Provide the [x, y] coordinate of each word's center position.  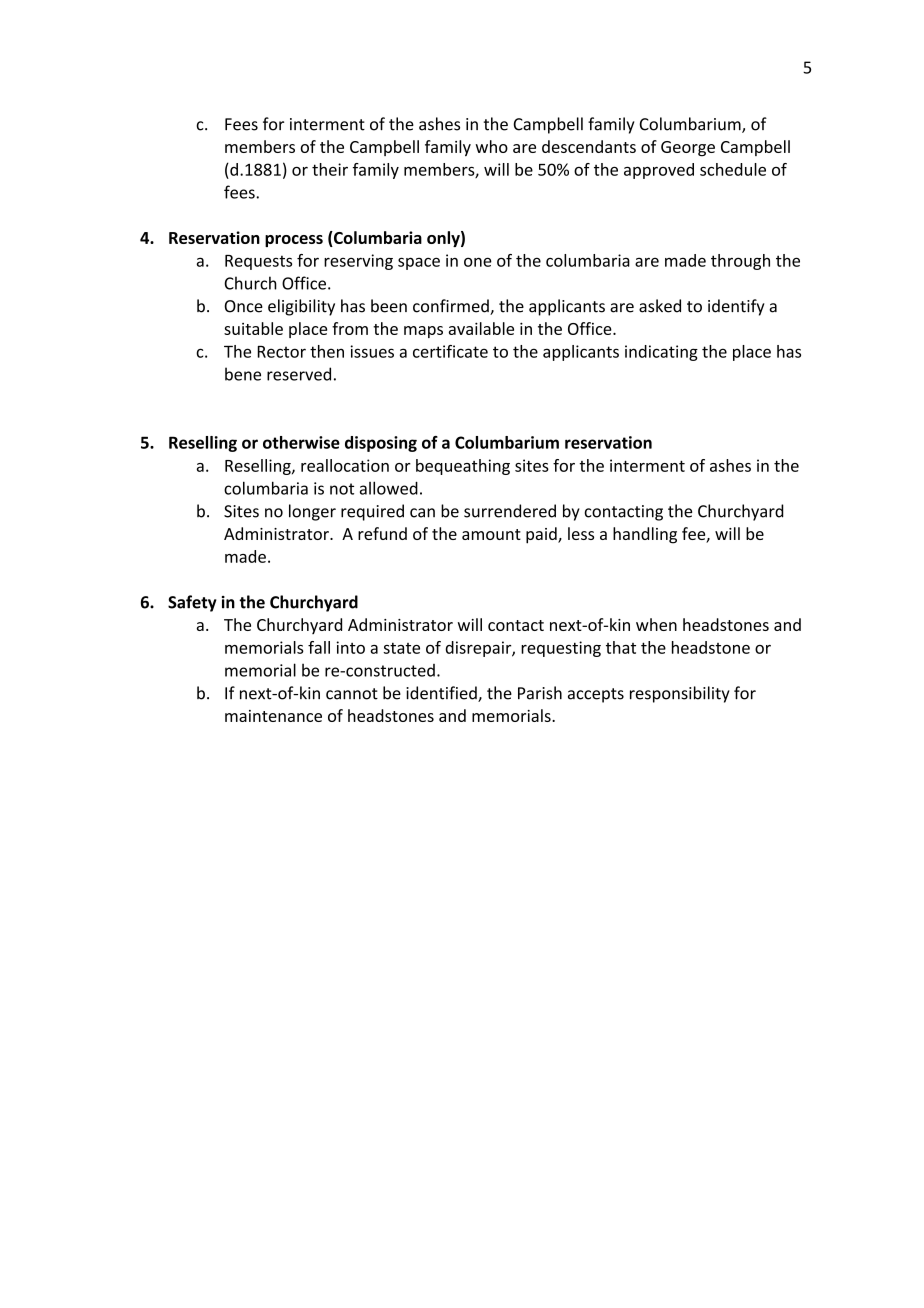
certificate [450, 351]
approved [659, 171]
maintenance [273, 716]
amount [491, 534]
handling [645, 535]
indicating [661, 353]
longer [312, 512]
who [491, 146]
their [330, 169]
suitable [253, 328]
